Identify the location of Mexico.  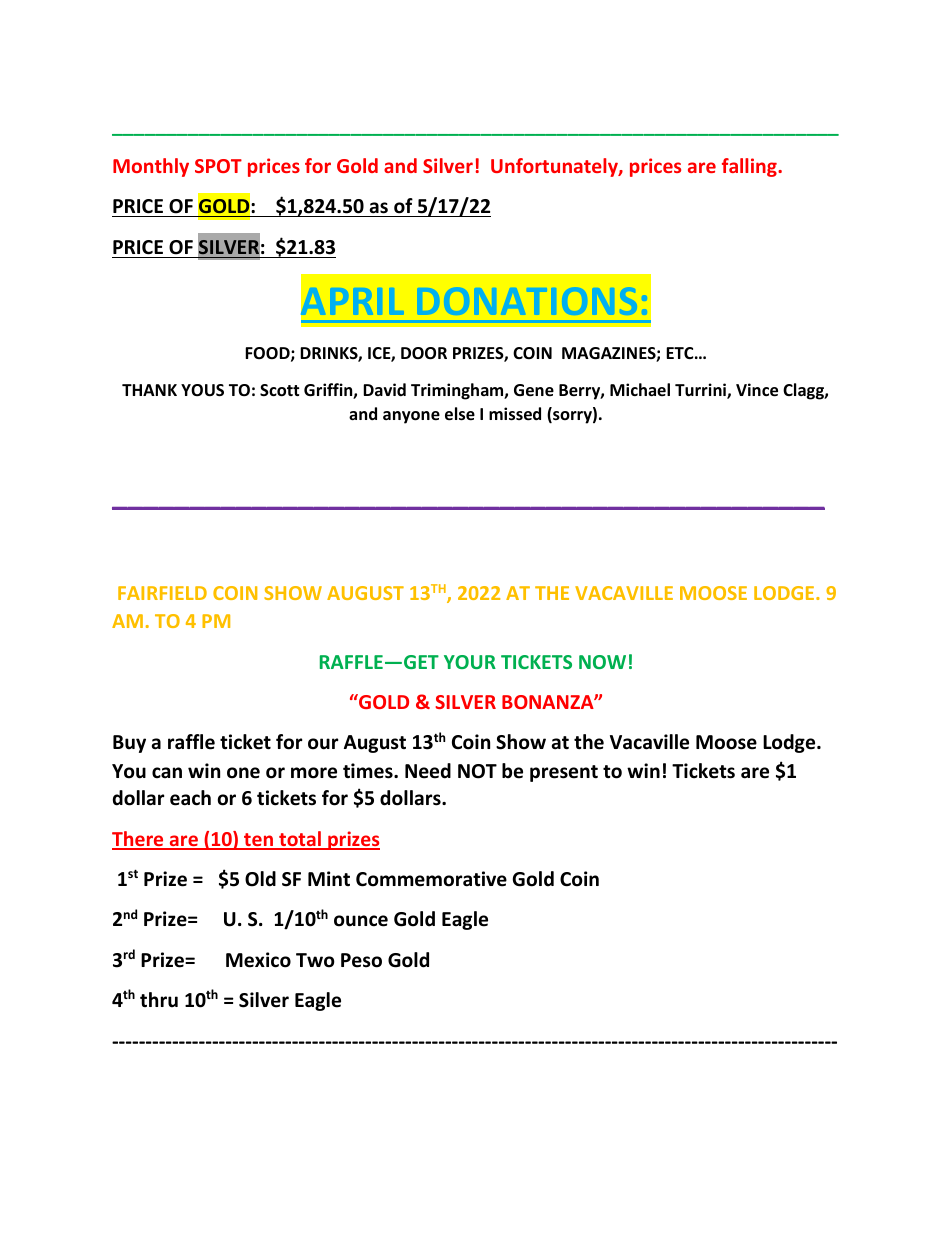
(258, 960).
